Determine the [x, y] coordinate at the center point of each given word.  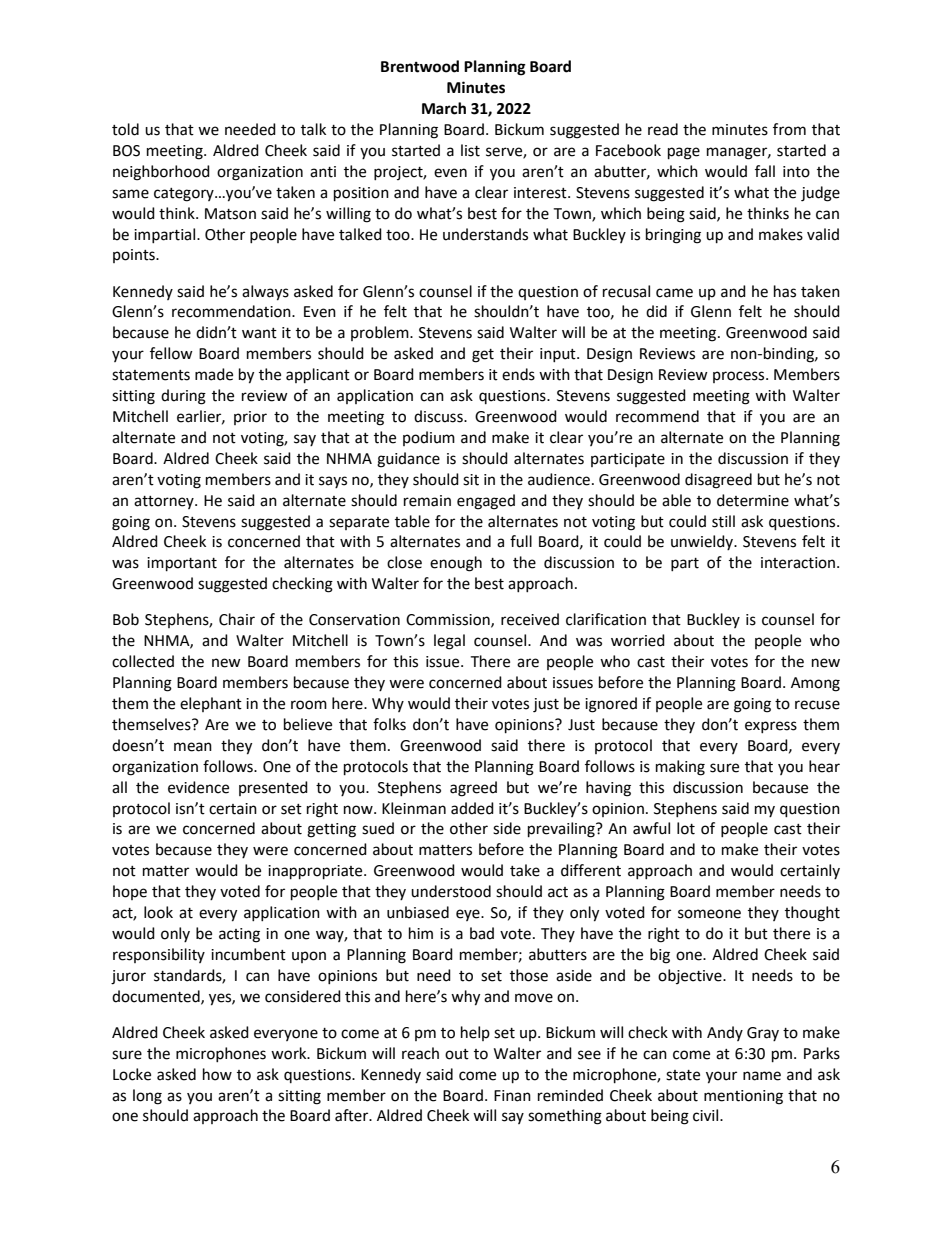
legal [449, 642]
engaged [486, 502]
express [771, 727]
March [444, 108]
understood [451, 891]
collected [143, 661]
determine [753, 500]
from [789, 129]
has [785, 291]
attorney [165, 502]
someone [709, 914]
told [125, 129]
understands [485, 234]
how [217, 1074]
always [265, 293]
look [158, 912]
